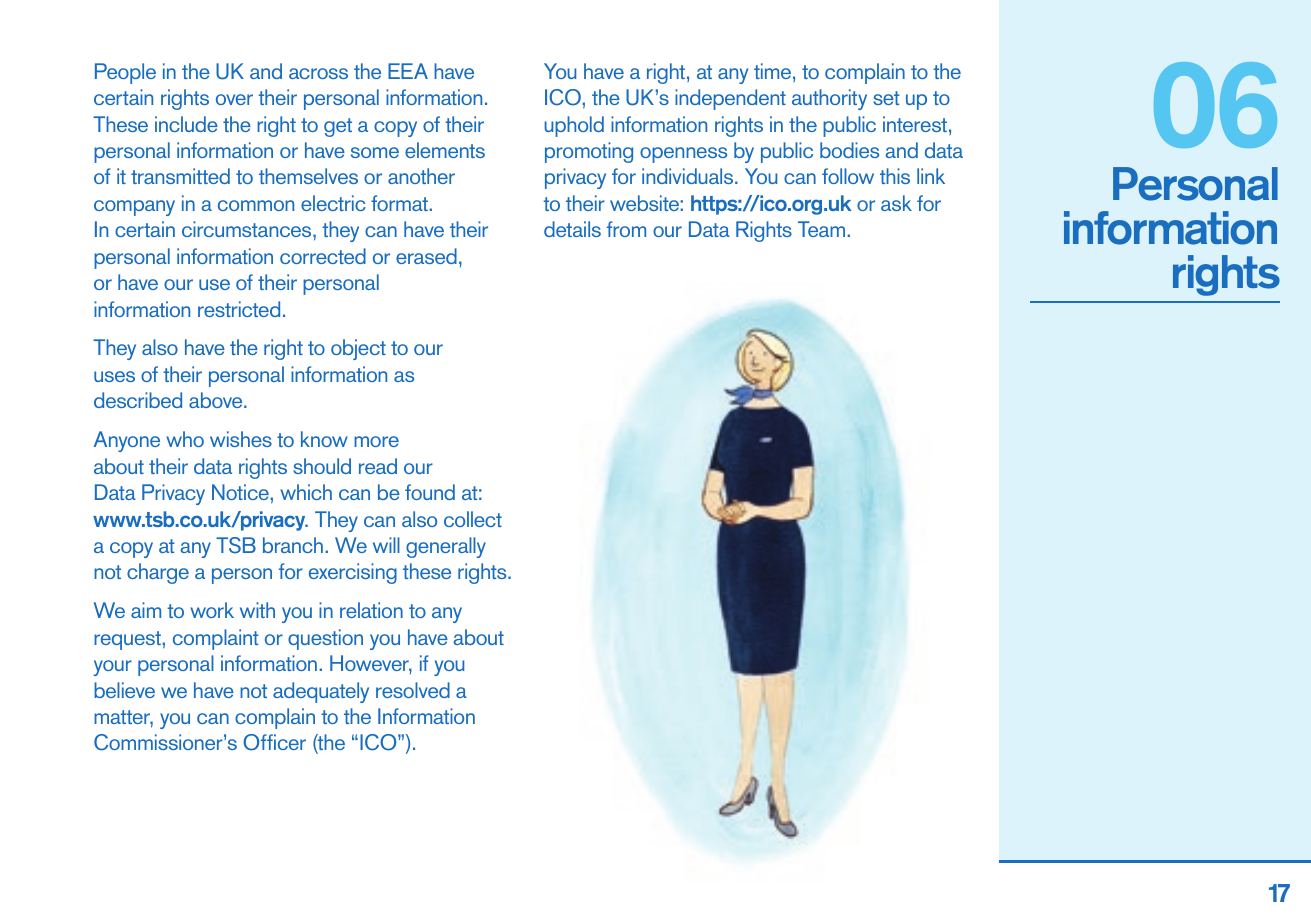 Image resolution: width=1311 pixels, height=924 pixels. I want to click on collect, so click(473, 519).
